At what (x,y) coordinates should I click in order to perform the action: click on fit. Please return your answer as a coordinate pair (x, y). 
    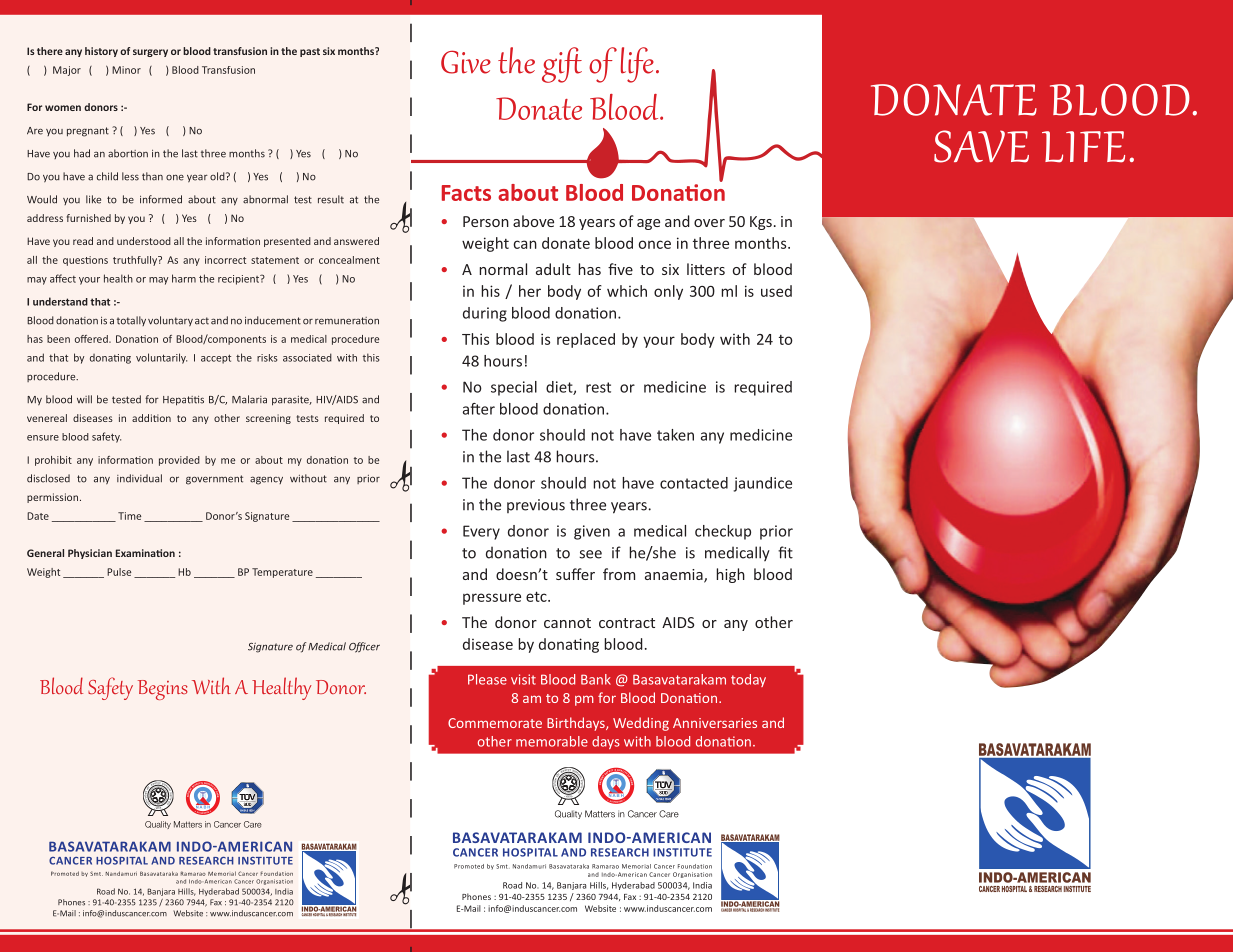
    Looking at the image, I should click on (785, 552).
